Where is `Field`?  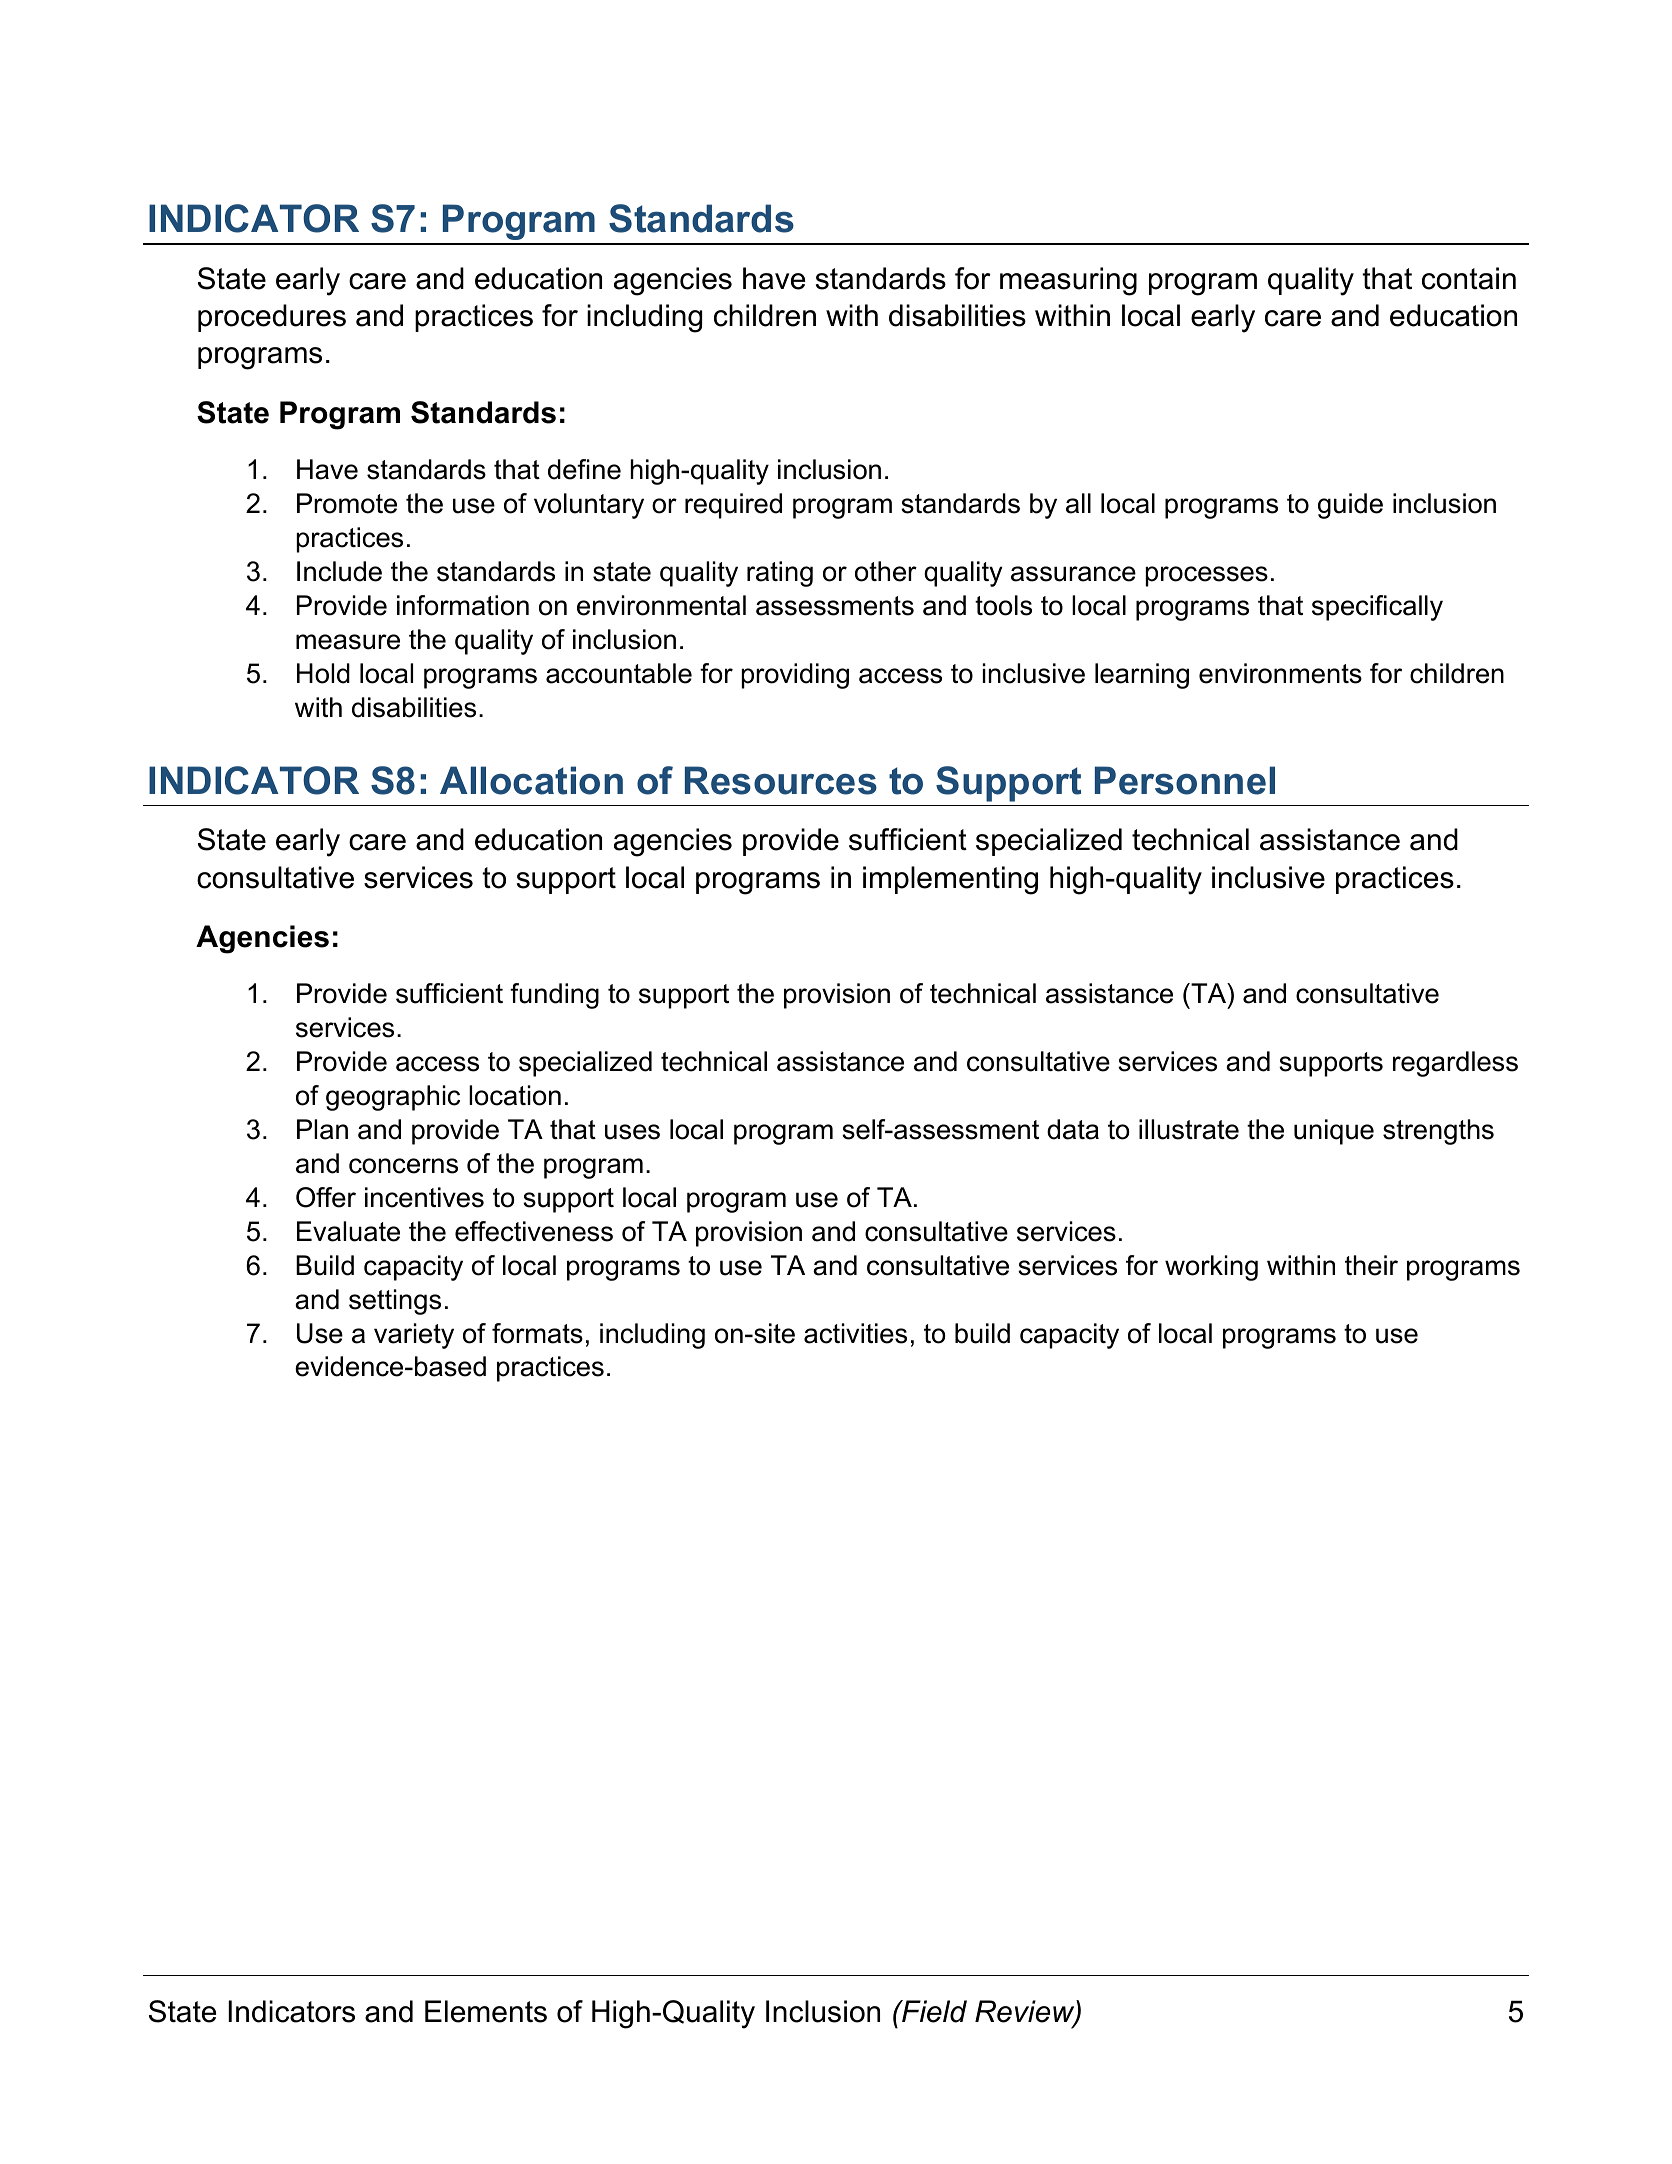 Field is located at coordinates (933, 2011).
